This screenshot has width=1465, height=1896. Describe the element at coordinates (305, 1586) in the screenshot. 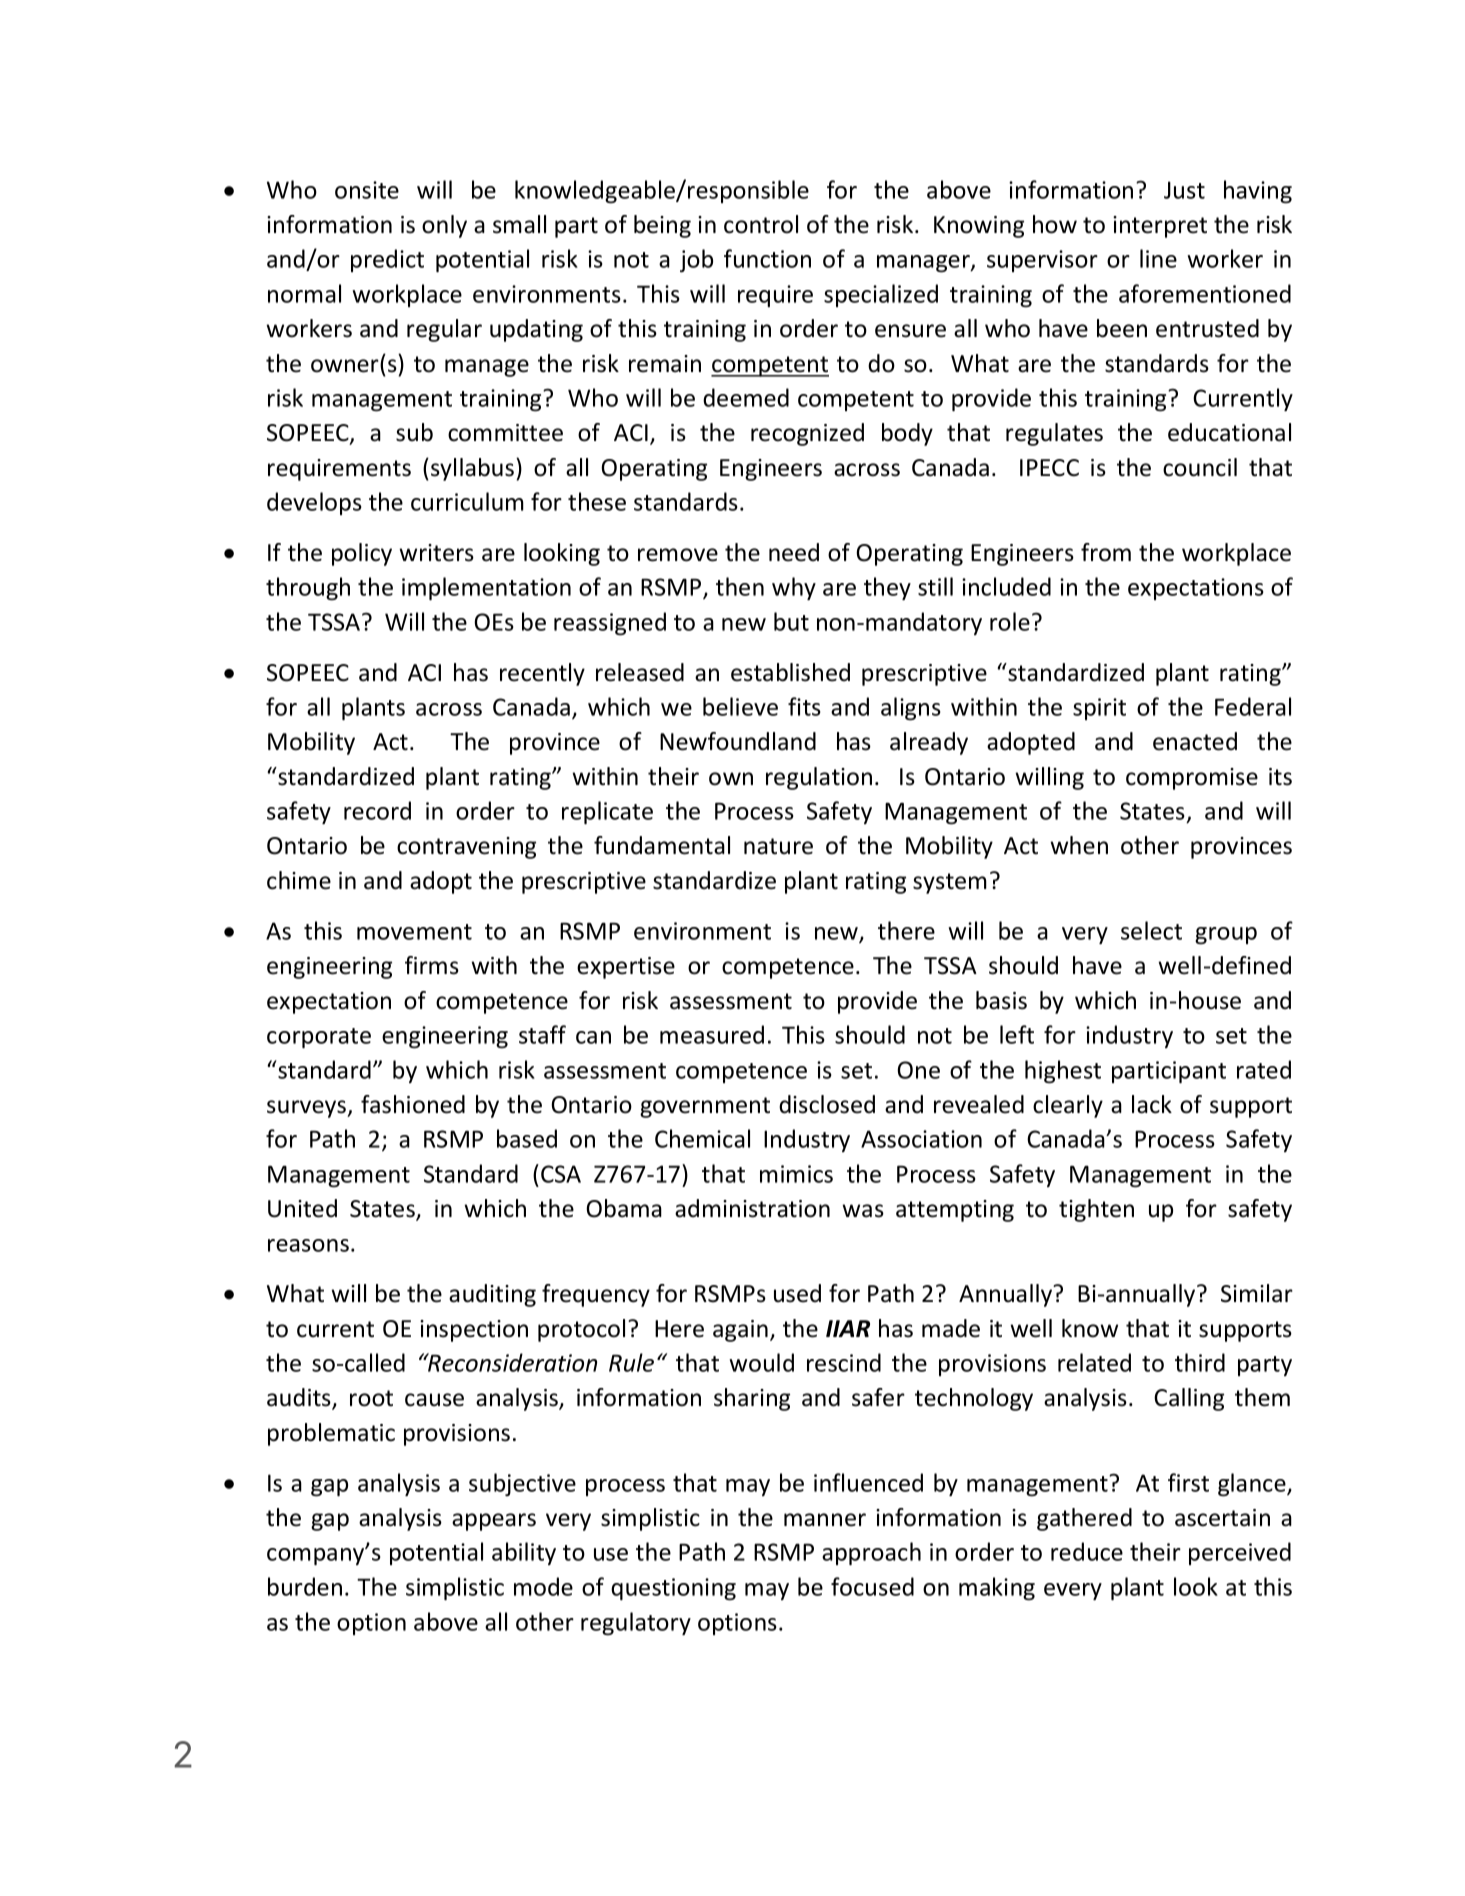

I see `burden` at that location.
